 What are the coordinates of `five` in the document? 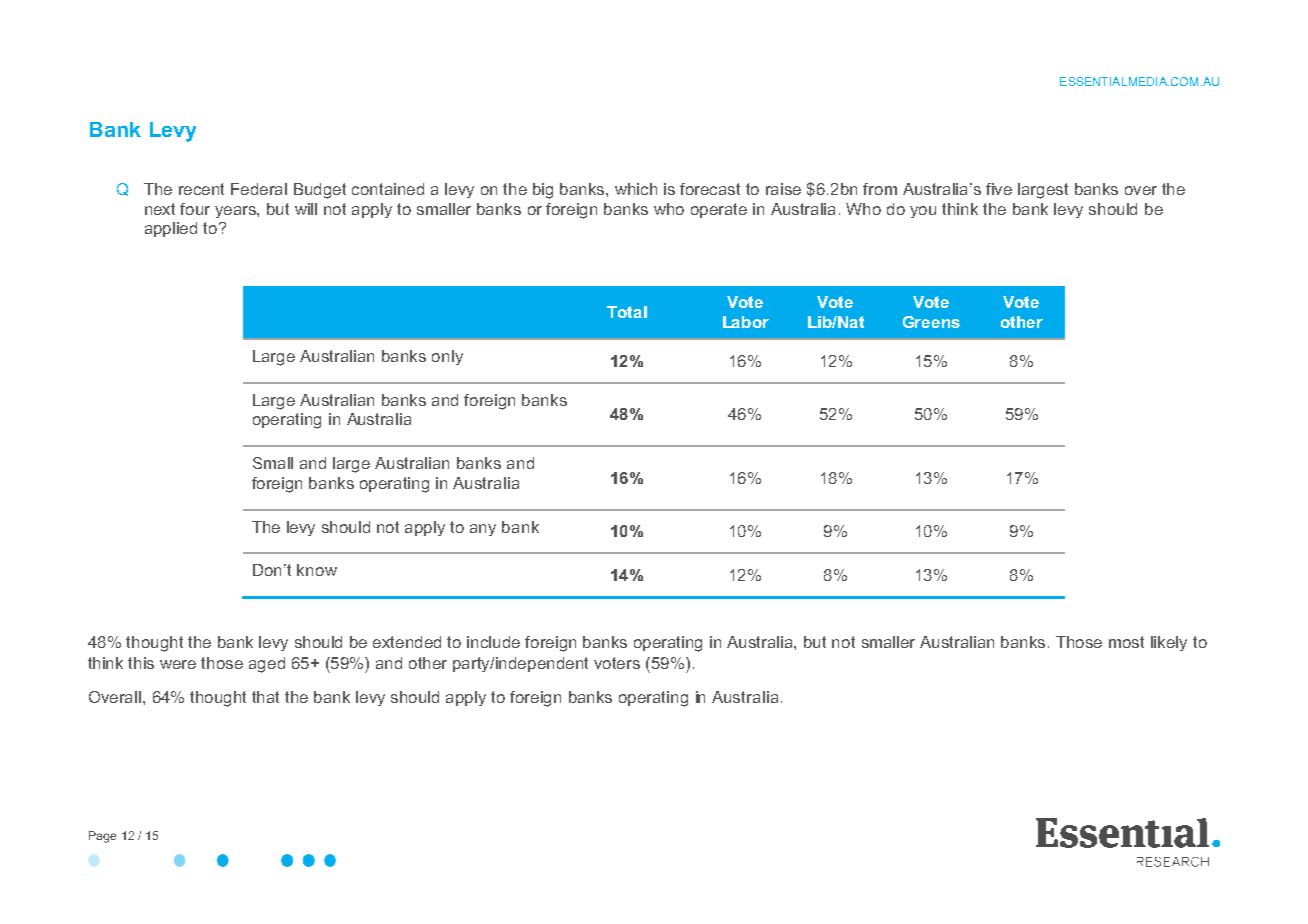 It's located at (999, 189).
